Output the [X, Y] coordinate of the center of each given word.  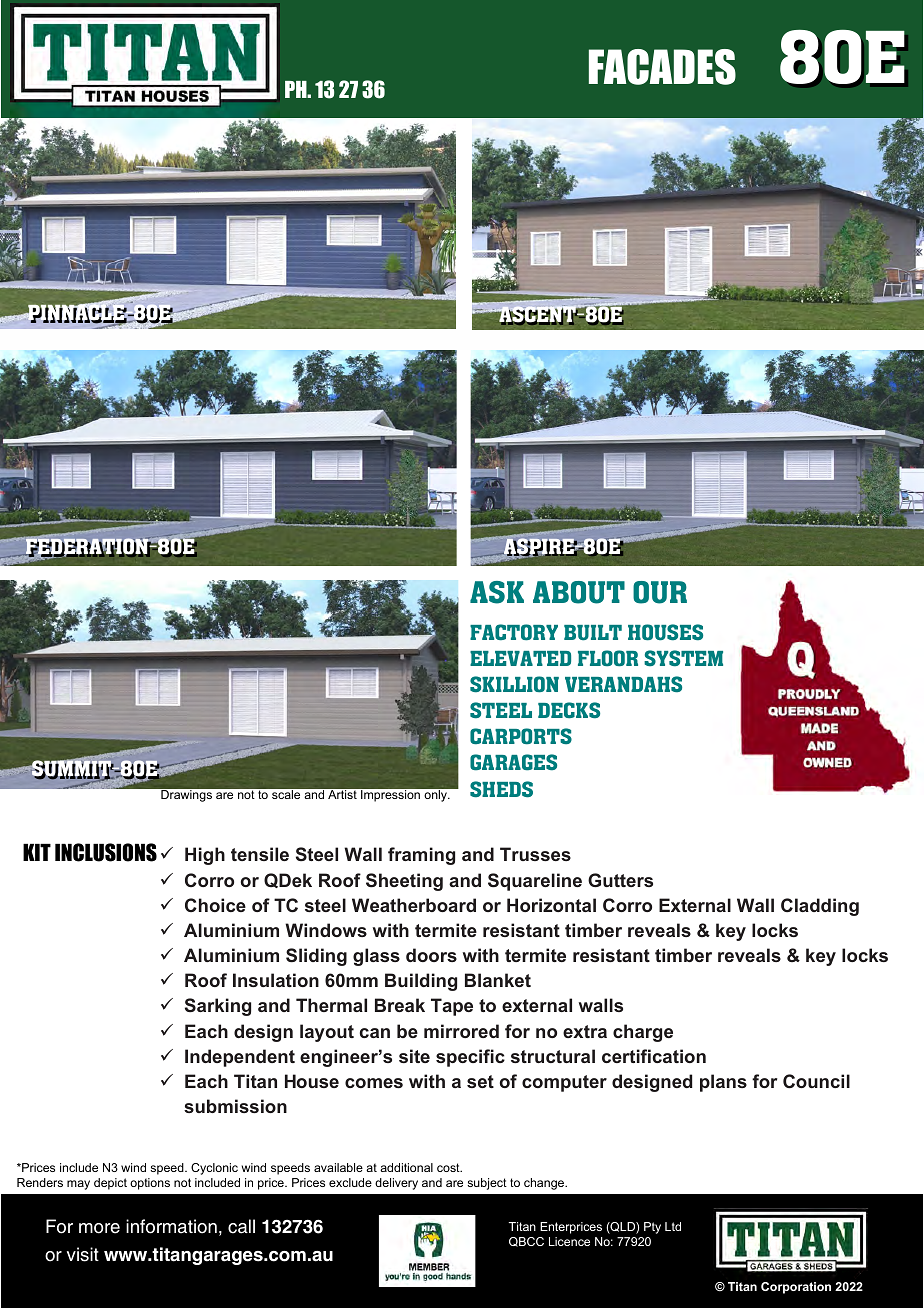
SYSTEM [683, 658]
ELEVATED [520, 658]
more [99, 1228]
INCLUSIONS [106, 852]
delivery [396, 1184]
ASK [497, 592]
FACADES [662, 67]
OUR [660, 592]
